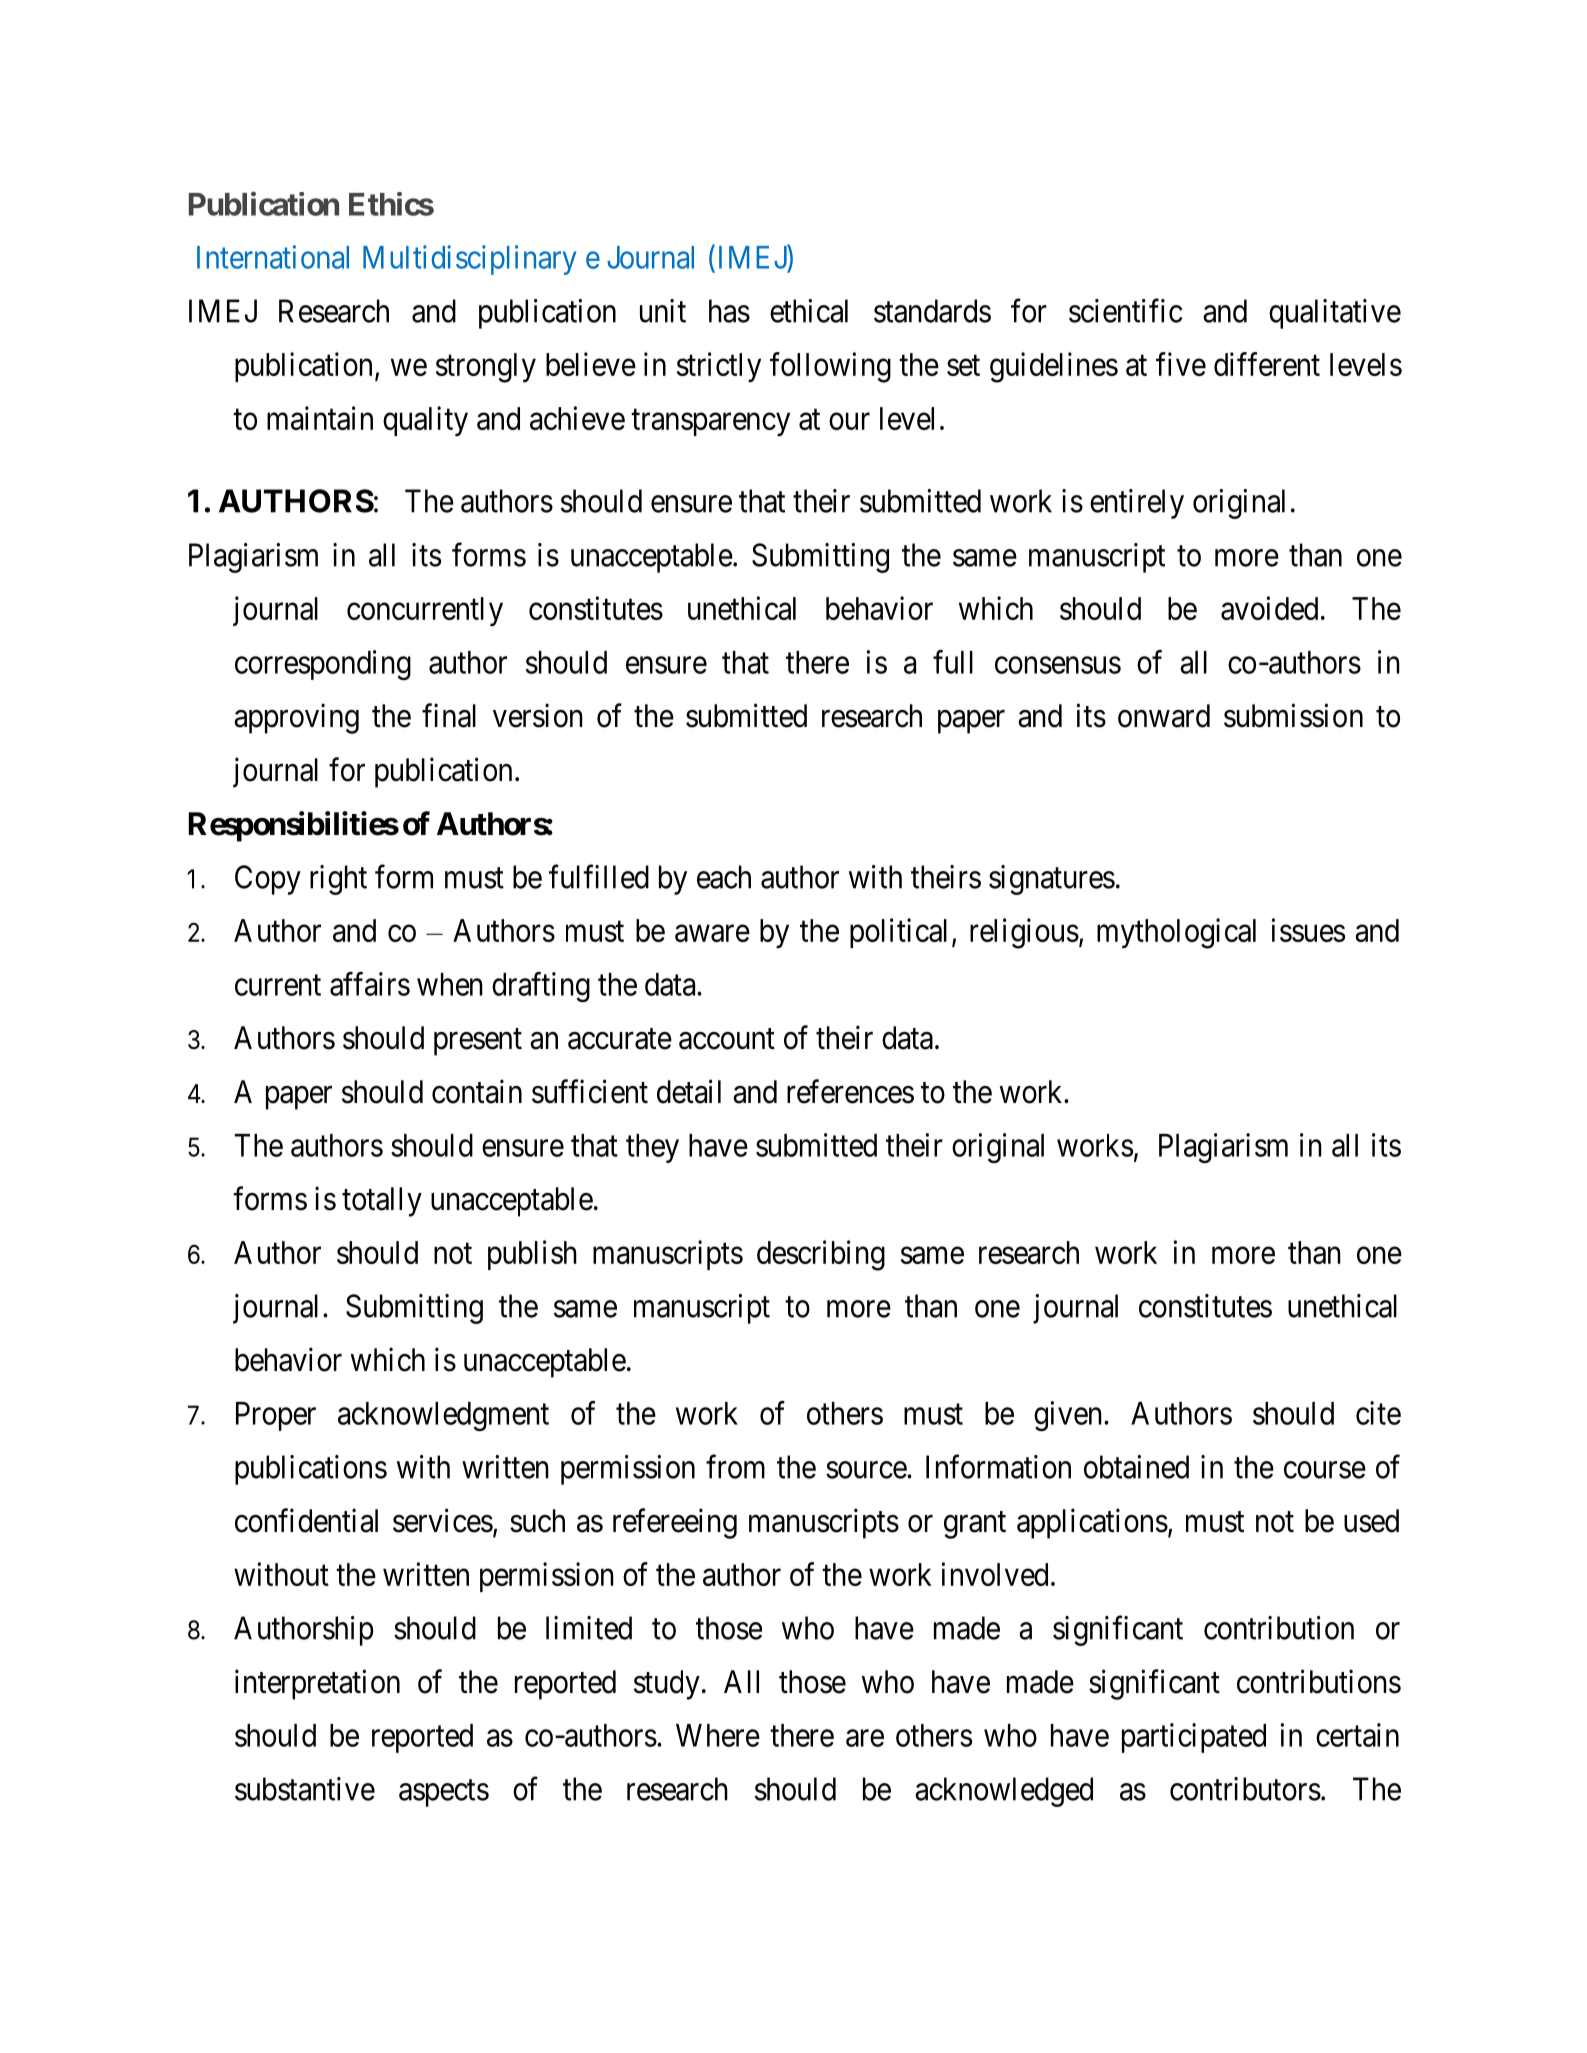 This screenshot has height=2053, width=1587. Describe the element at coordinates (727, 1039) in the screenshot. I see `account` at that location.
